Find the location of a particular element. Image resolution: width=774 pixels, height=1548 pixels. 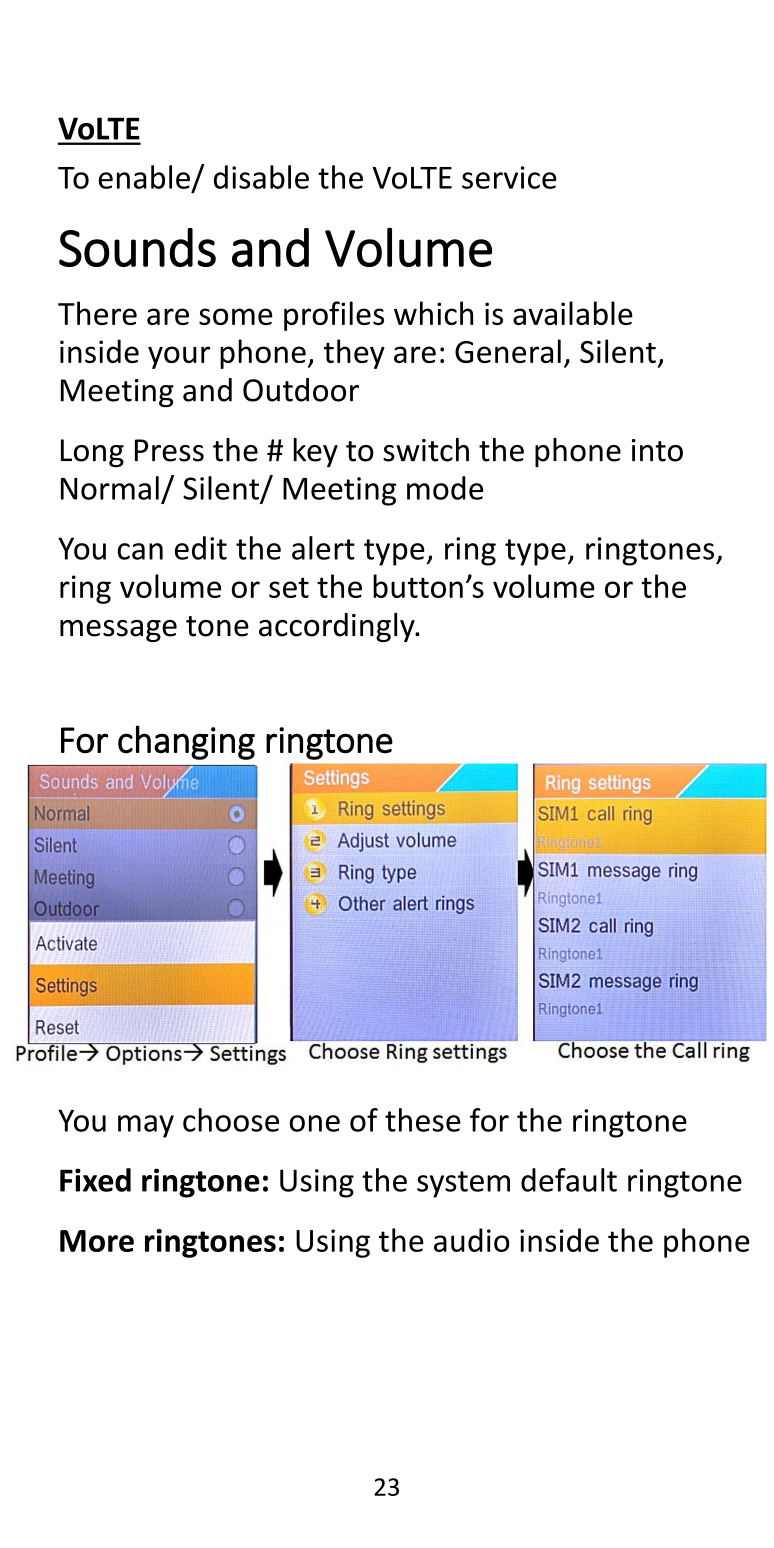

service is located at coordinates (509, 177).
